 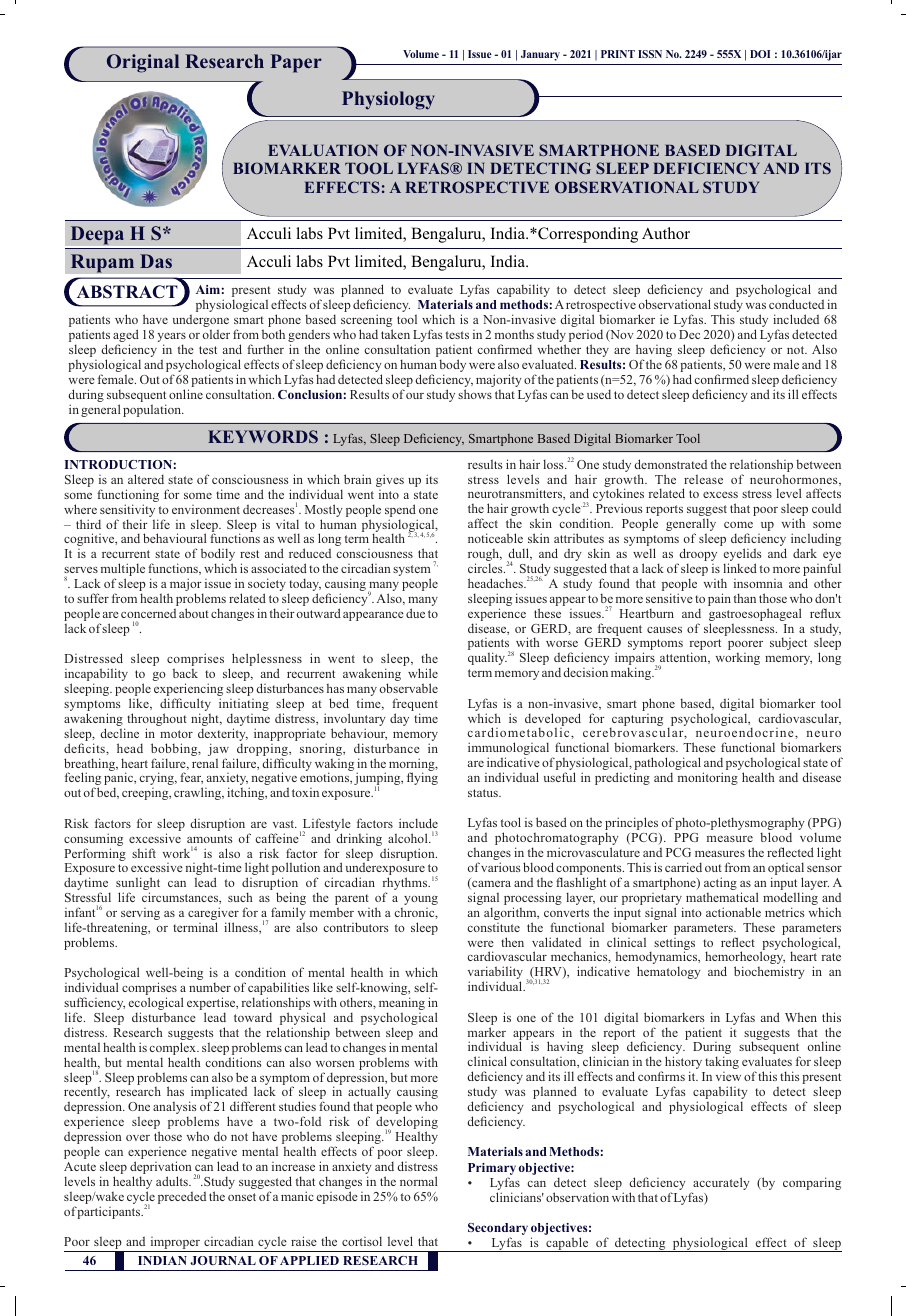 What do you see at coordinates (175, 1244) in the screenshot?
I see `improper` at bounding box center [175, 1244].
